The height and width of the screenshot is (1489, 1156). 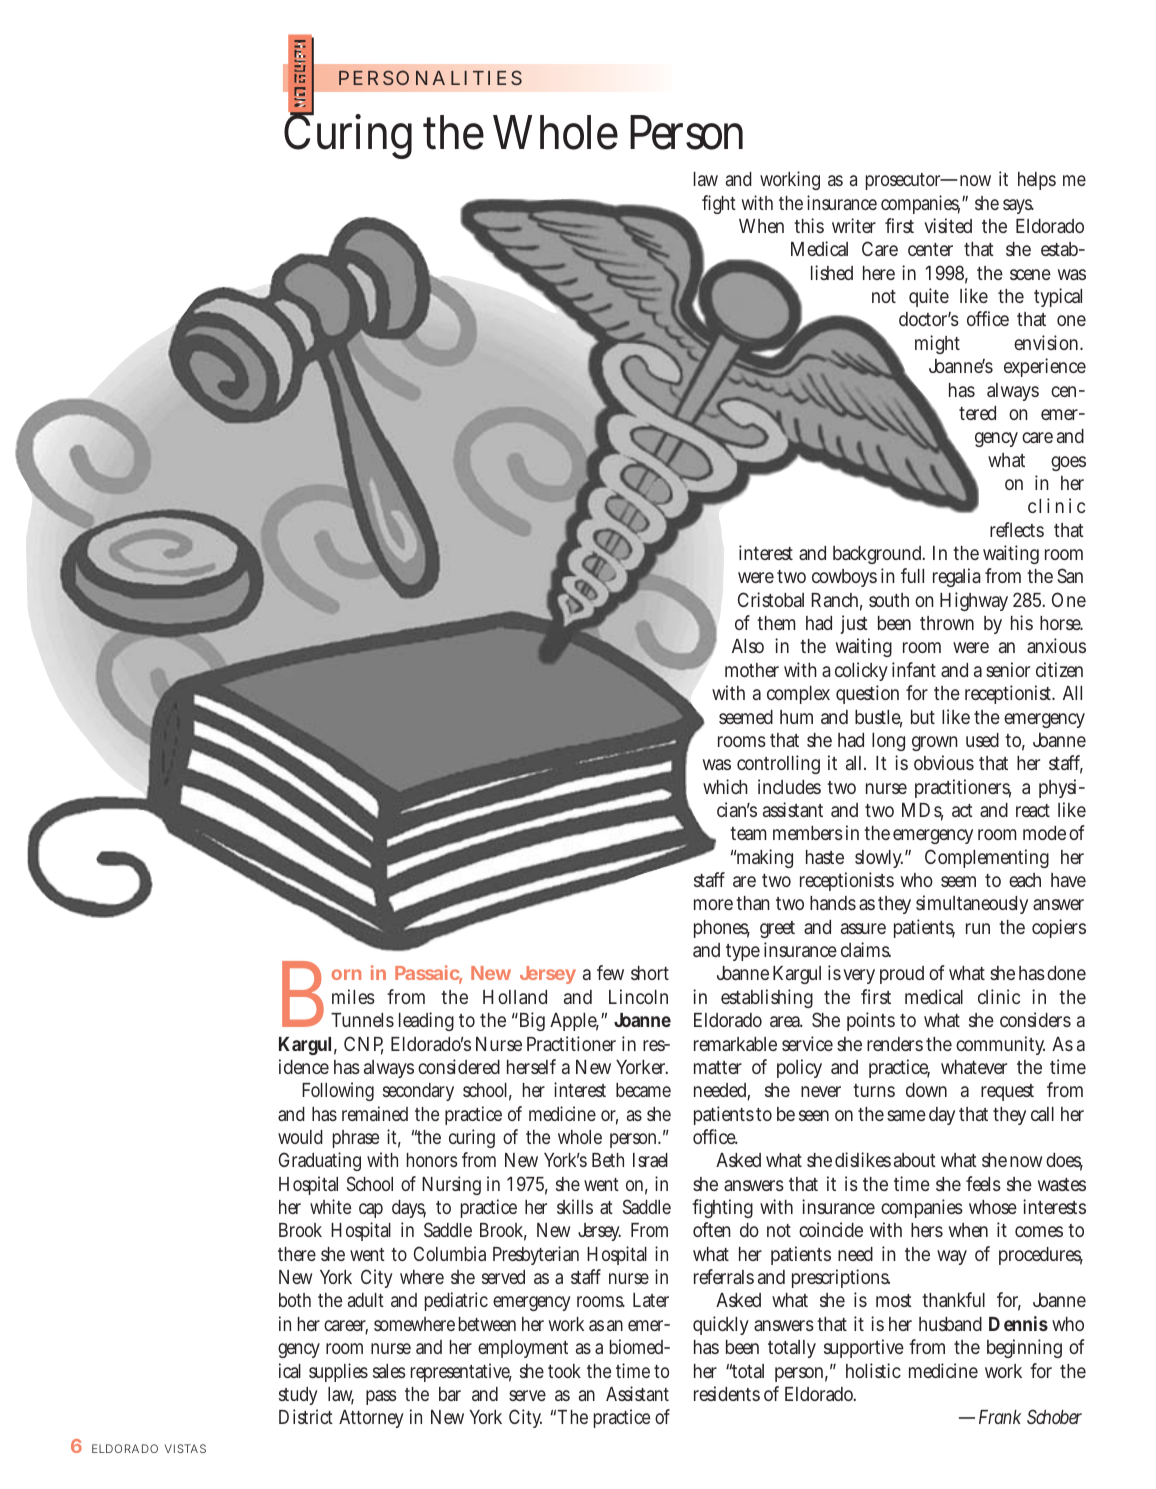 I want to click on request, so click(x=1007, y=1092).
